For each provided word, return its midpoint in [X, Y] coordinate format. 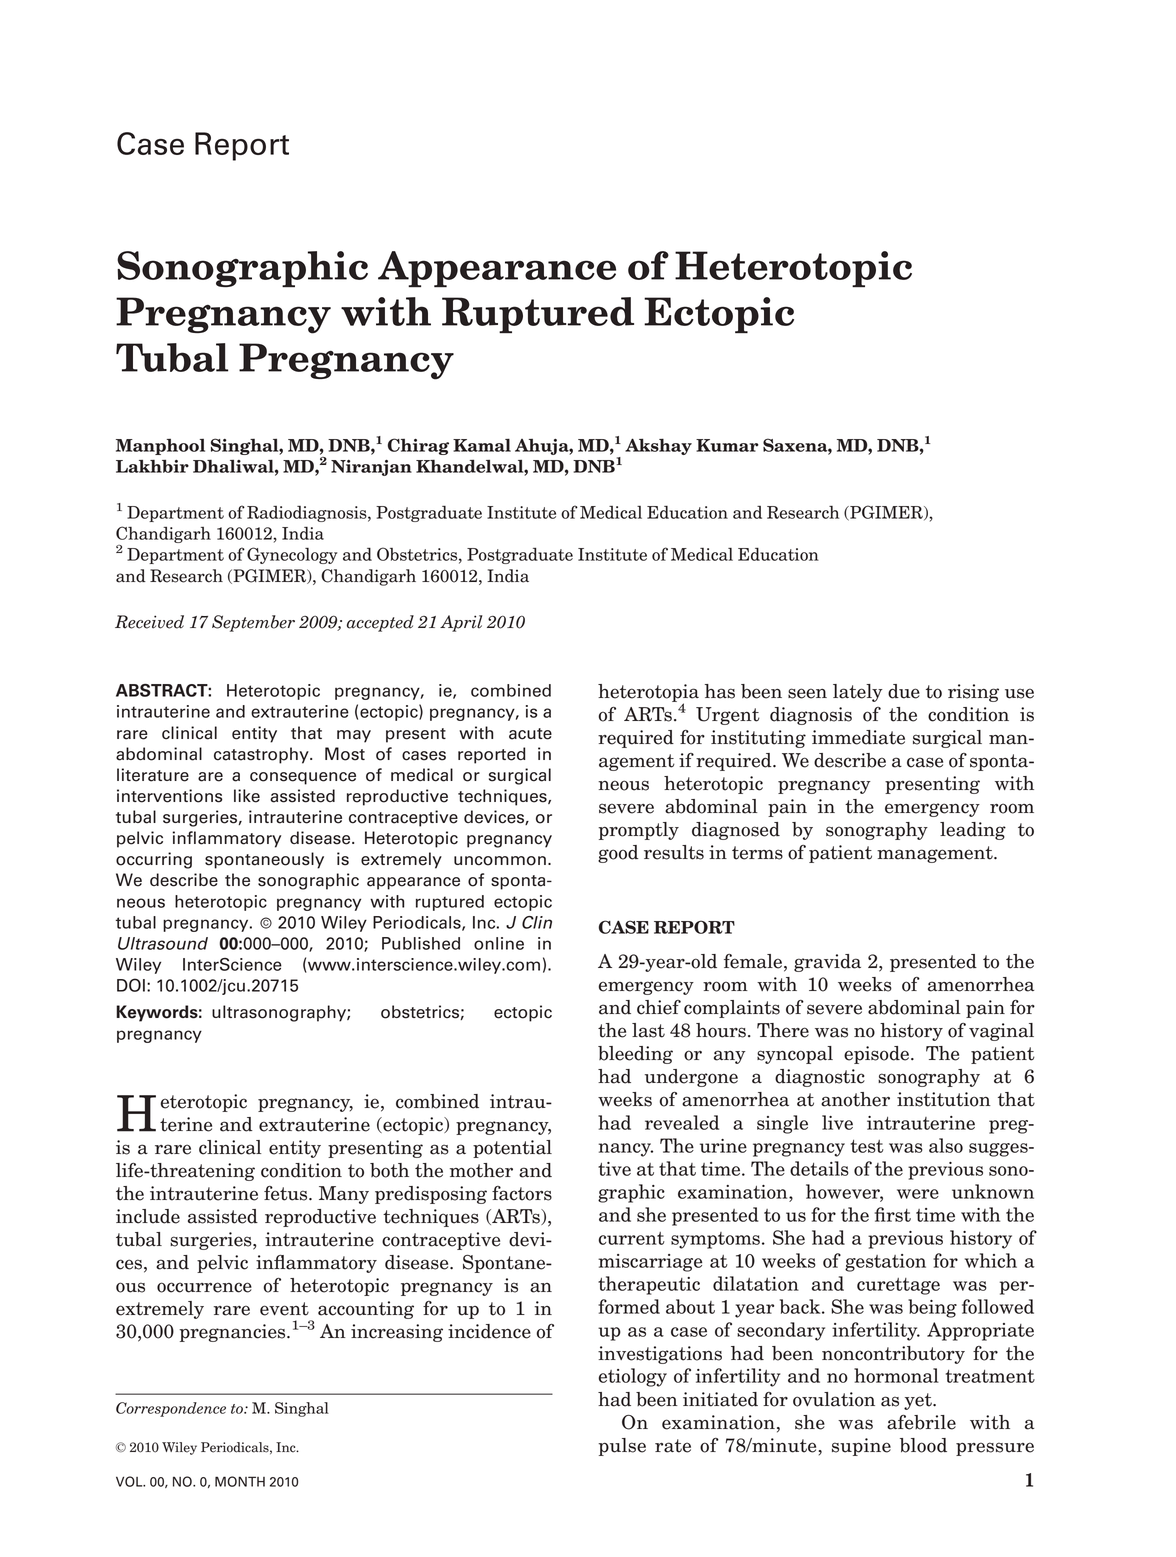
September [253, 623]
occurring [154, 860]
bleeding [635, 1055]
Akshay [658, 446]
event [284, 1309]
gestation [885, 1263]
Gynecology [292, 555]
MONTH [240, 1481]
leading [973, 831]
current [632, 1238]
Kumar [727, 445]
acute [530, 734]
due [904, 691]
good [618, 854]
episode [876, 1055]
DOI [131, 985]
